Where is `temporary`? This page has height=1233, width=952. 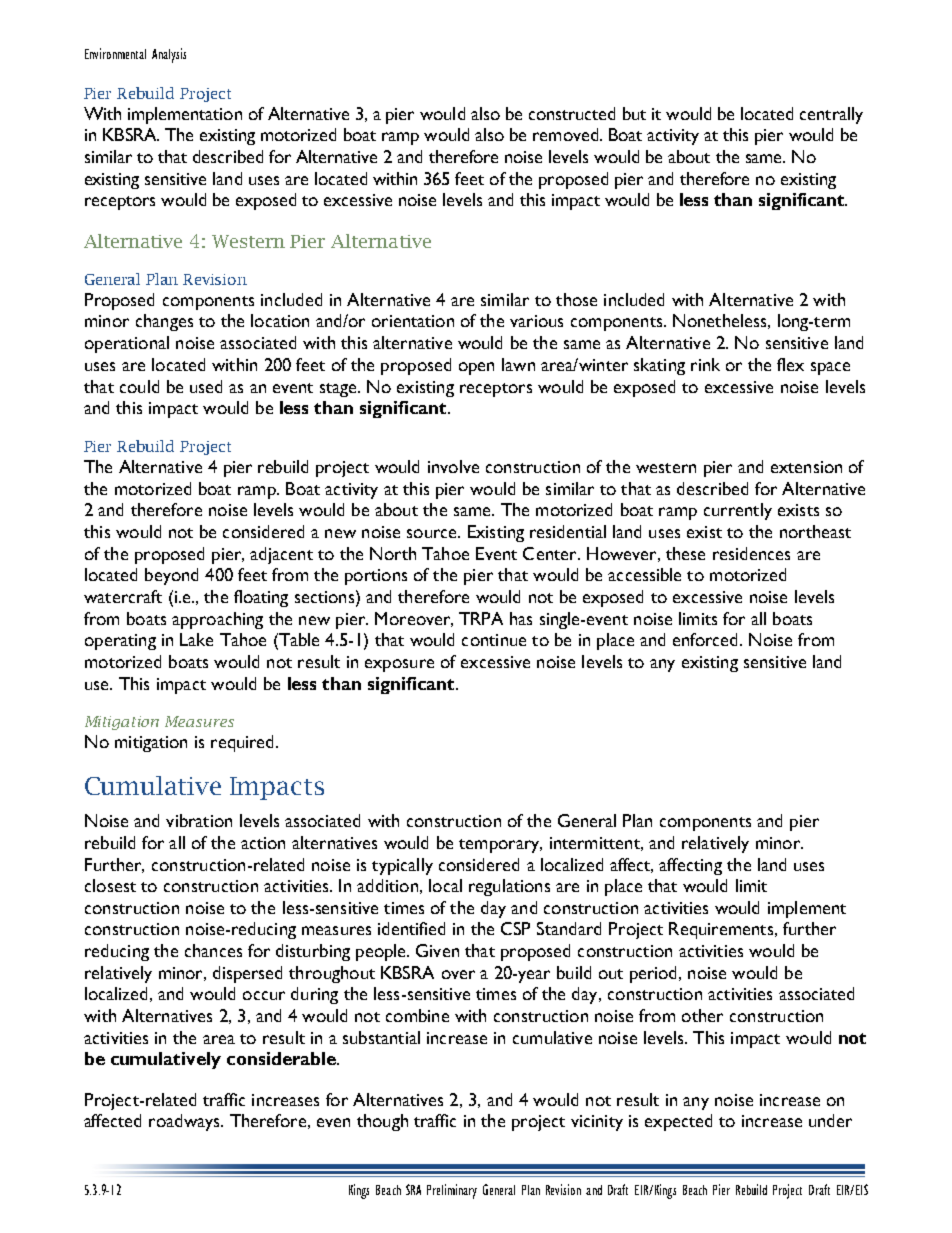
temporary is located at coordinates (500, 846).
